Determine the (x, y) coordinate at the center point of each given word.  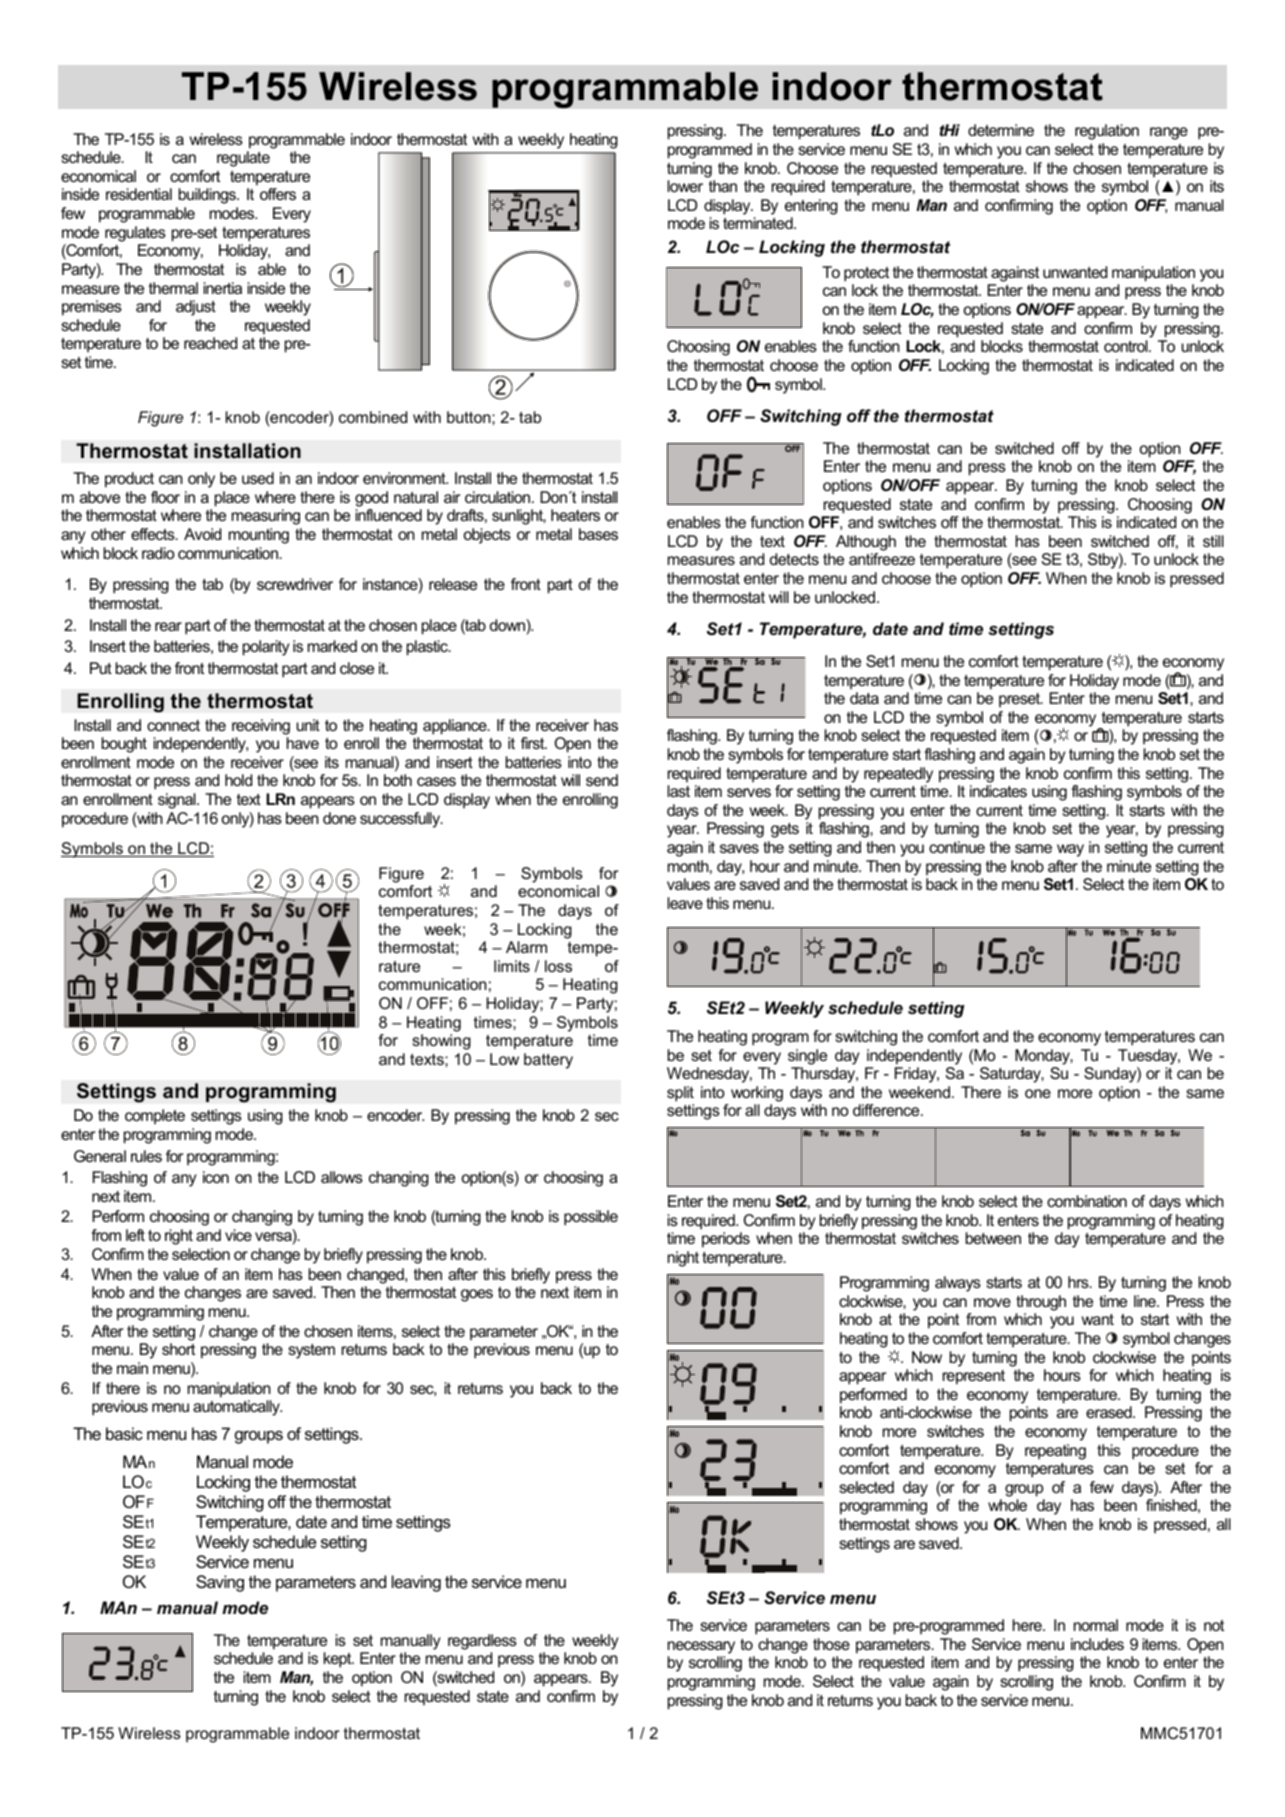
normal (1096, 1625)
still (1213, 541)
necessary (701, 1647)
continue (957, 847)
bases (598, 534)
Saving (220, 1583)
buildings (208, 196)
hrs (1079, 1282)
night (683, 1259)
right (179, 1237)
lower (685, 186)
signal (178, 801)
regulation (1107, 132)
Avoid (202, 534)
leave (685, 903)
